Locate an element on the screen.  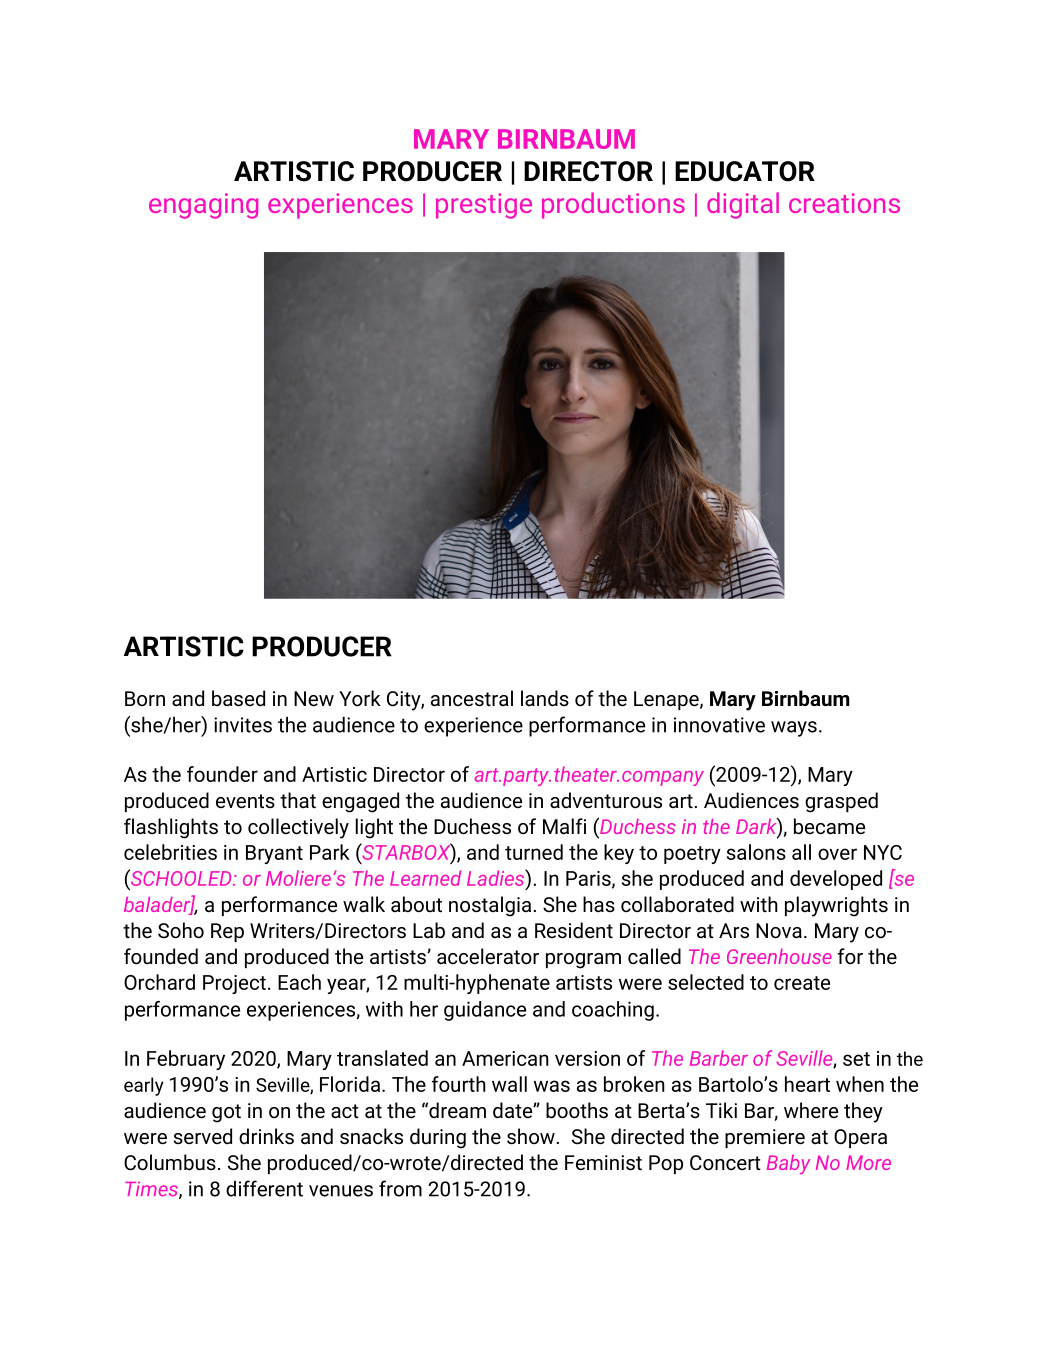
lands is located at coordinates (545, 698).
